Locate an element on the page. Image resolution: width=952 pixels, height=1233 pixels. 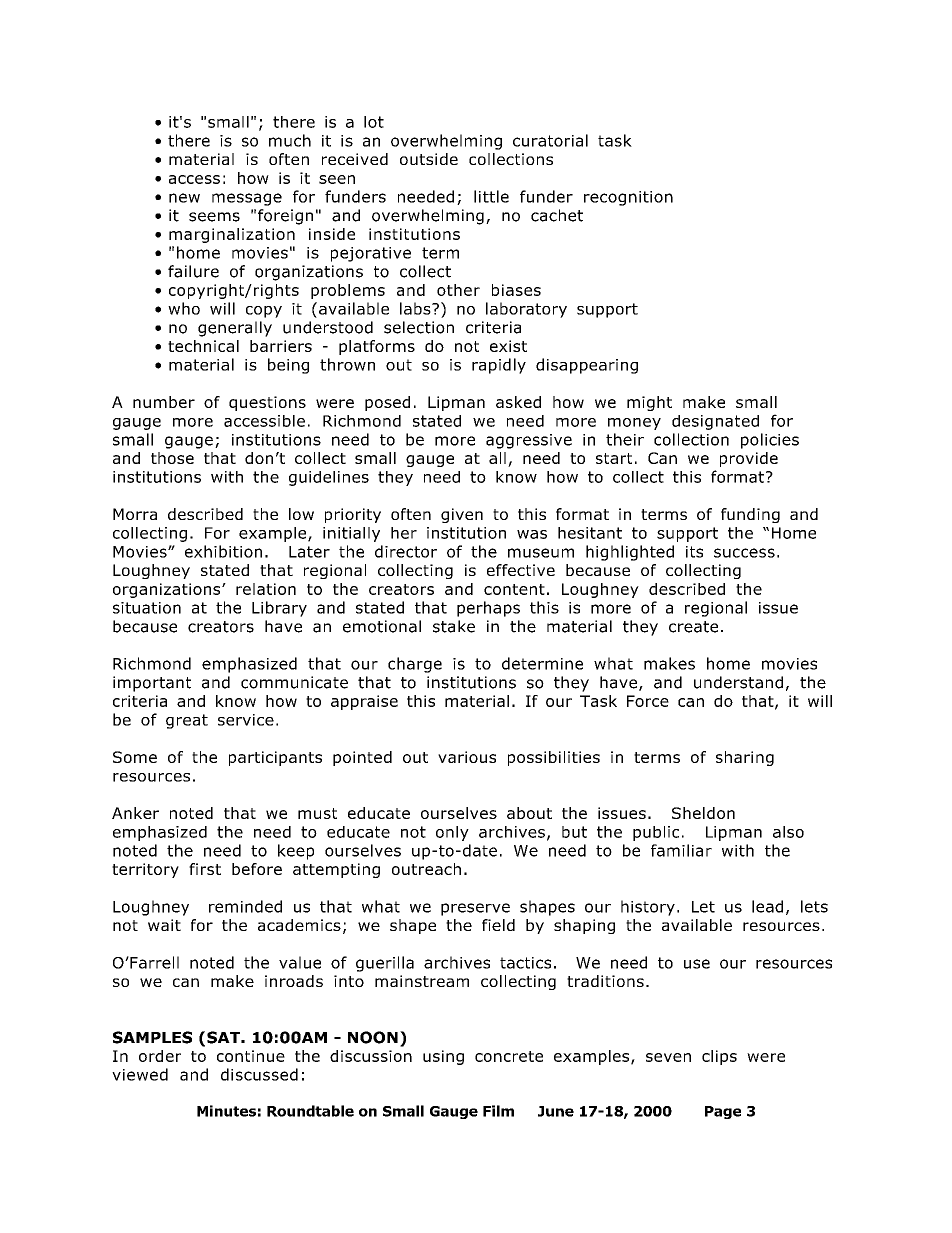
discussed is located at coordinates (259, 1074).
